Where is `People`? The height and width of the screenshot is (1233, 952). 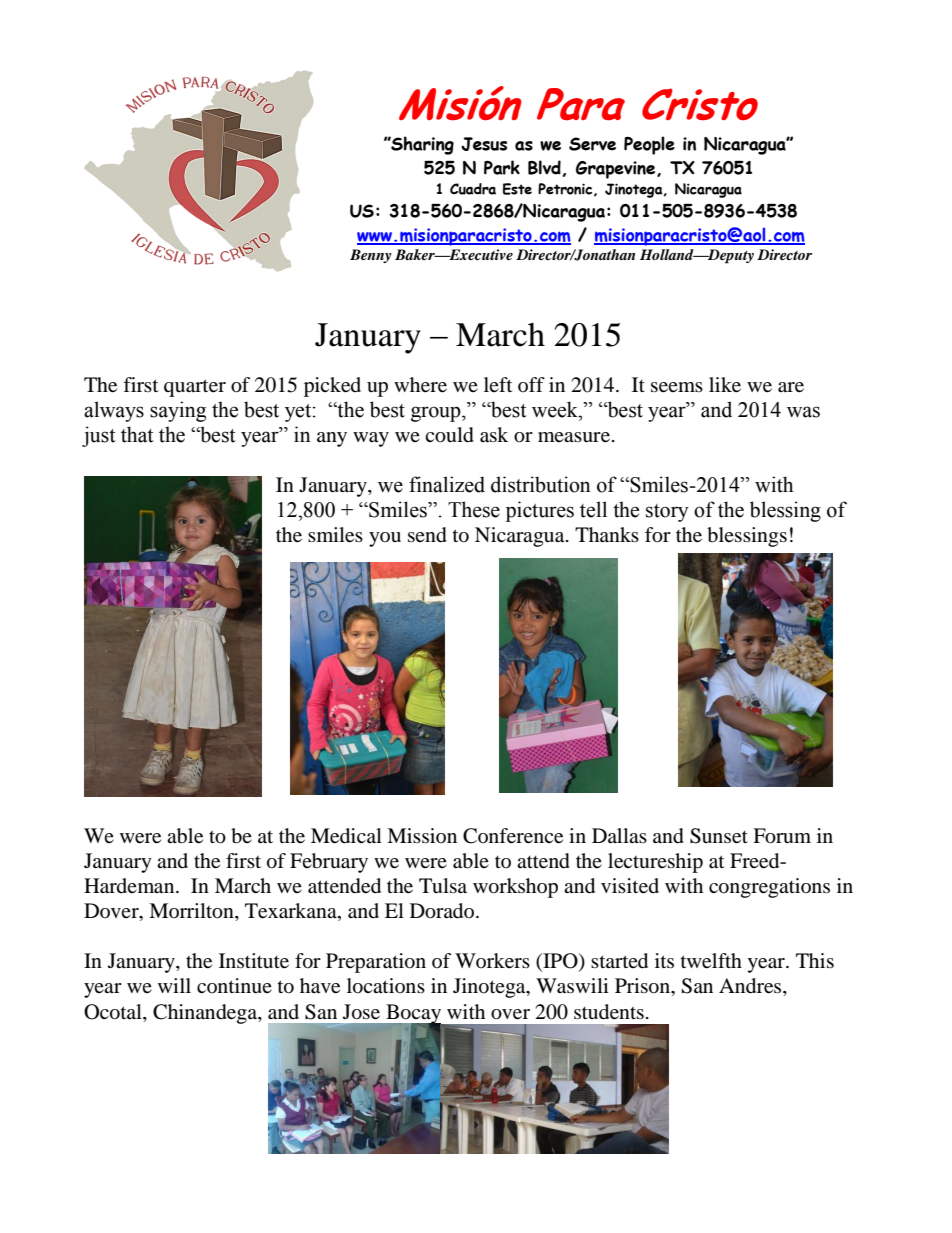
People is located at coordinates (649, 145).
